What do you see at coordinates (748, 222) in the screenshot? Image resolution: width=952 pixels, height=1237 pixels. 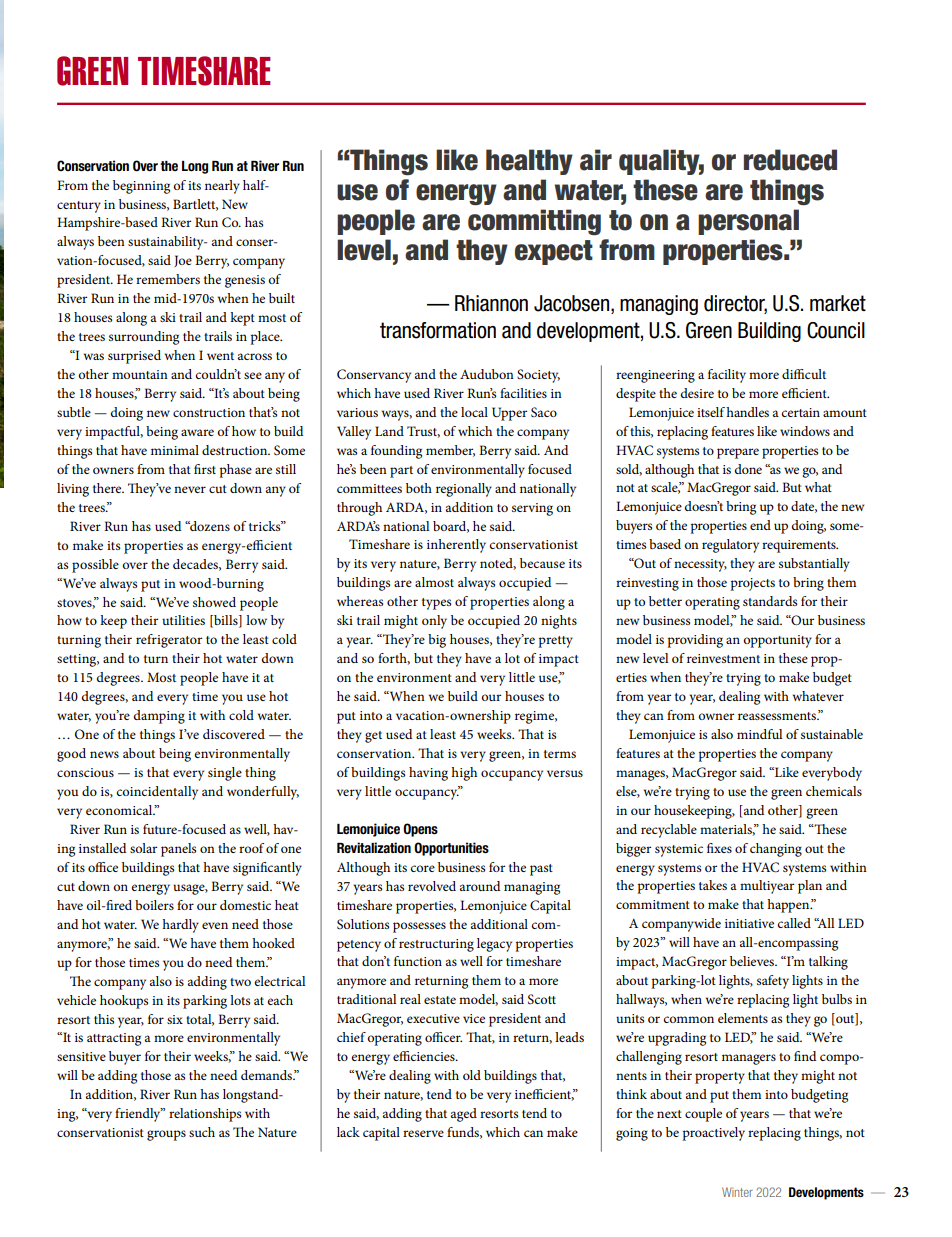 I see `personal` at bounding box center [748, 222].
